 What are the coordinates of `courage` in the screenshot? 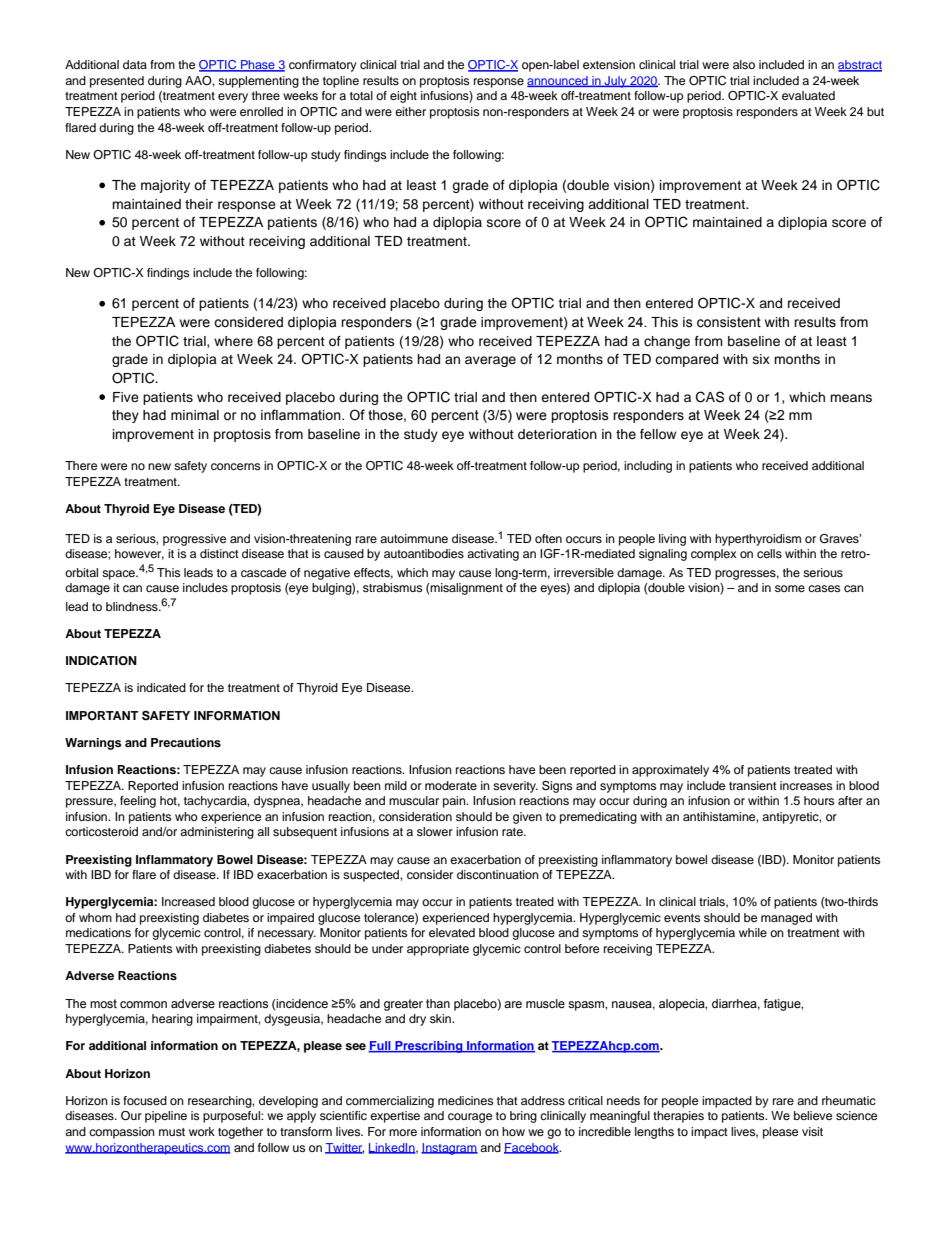 It's located at (470, 1118).
